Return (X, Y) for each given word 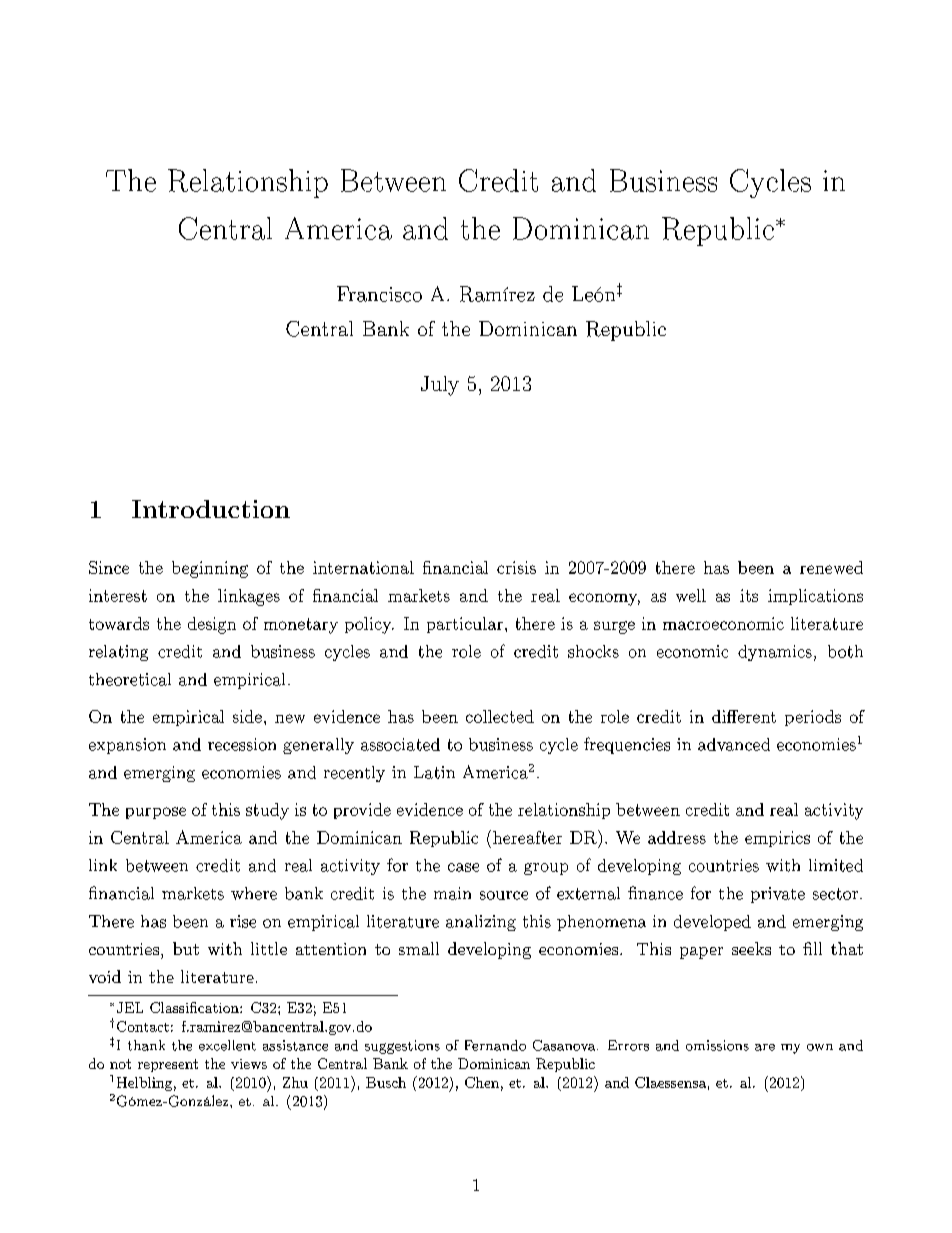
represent (168, 1065)
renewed (831, 567)
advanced (734, 744)
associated (400, 744)
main (452, 893)
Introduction (211, 509)
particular (465, 625)
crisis (516, 567)
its (749, 595)
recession (242, 744)
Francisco (379, 294)
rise (243, 921)
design (212, 625)
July (440, 386)
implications (815, 597)
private (778, 895)
